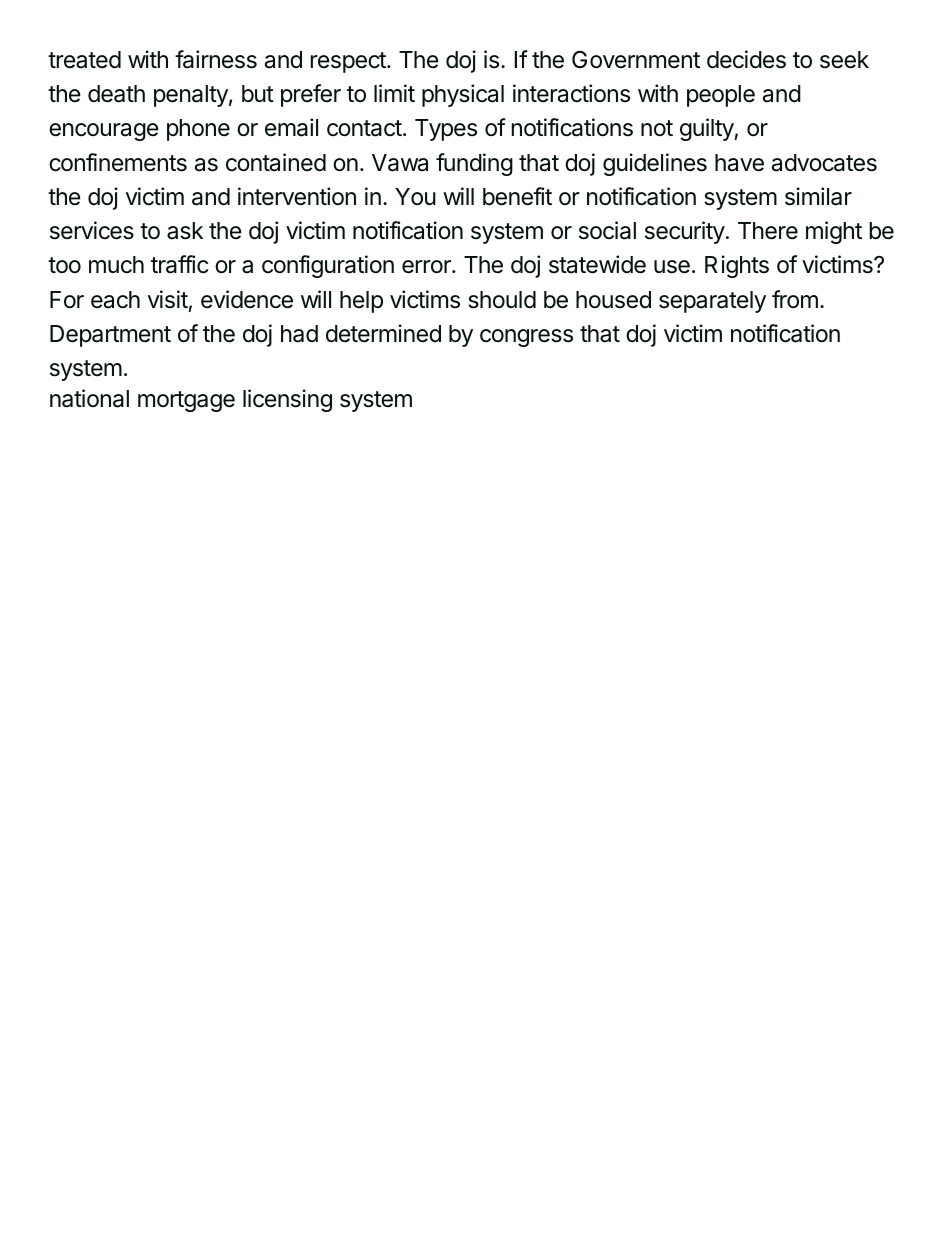  Describe the element at coordinates (474, 164) in the image. I see `funding` at that location.
